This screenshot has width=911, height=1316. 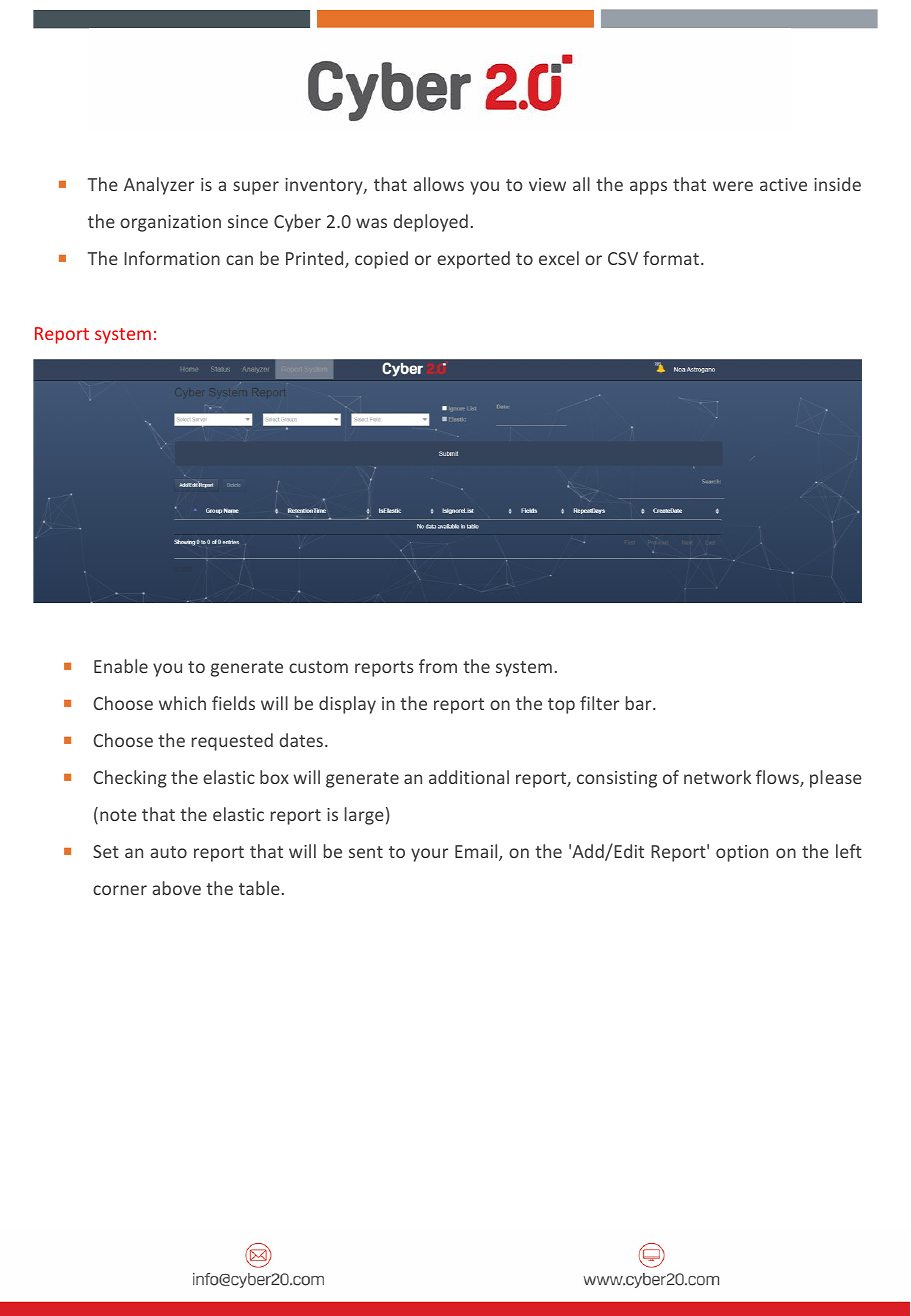 I want to click on bar, so click(x=640, y=703).
